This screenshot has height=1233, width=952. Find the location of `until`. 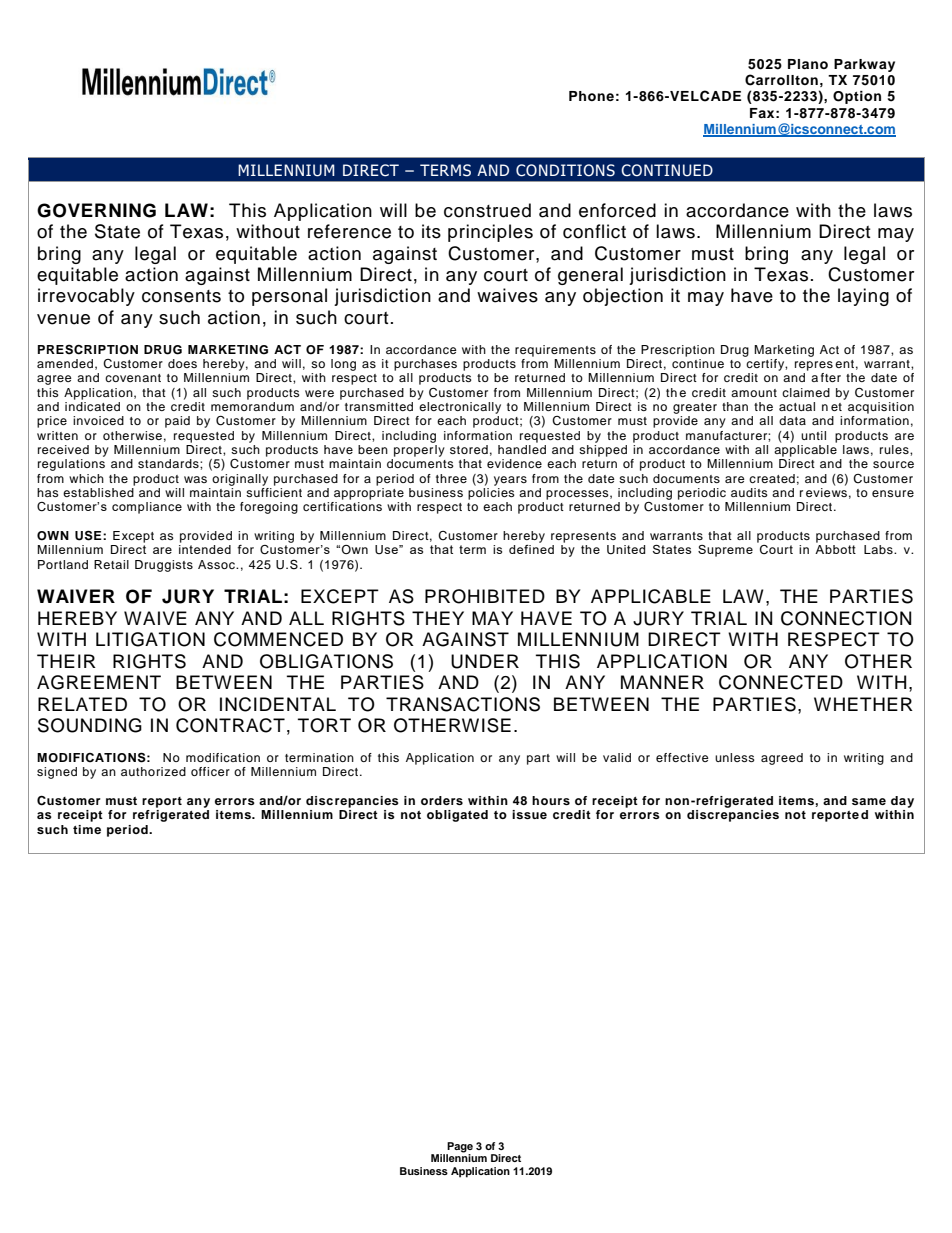

until is located at coordinates (813, 435).
